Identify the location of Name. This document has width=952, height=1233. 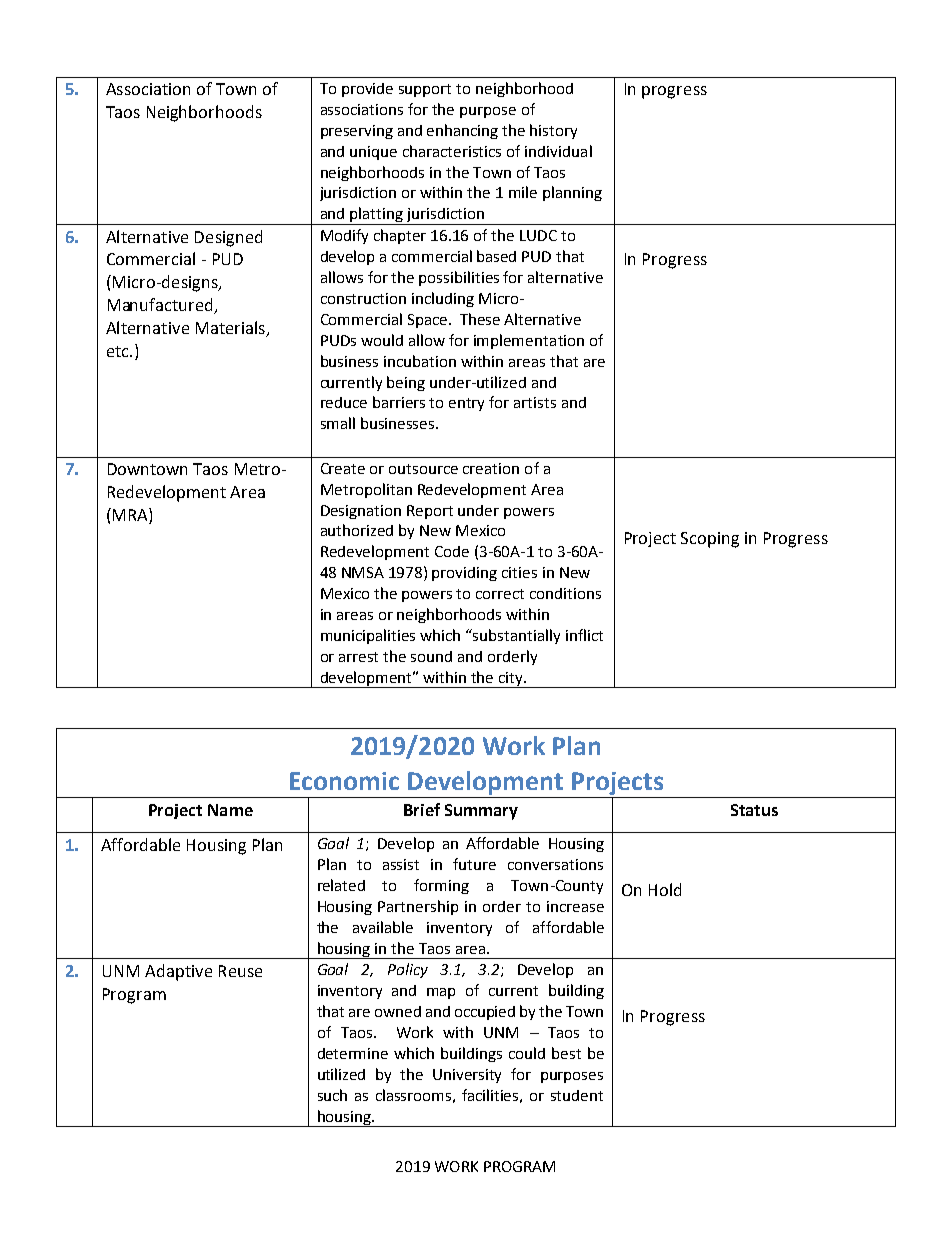
(230, 810).
